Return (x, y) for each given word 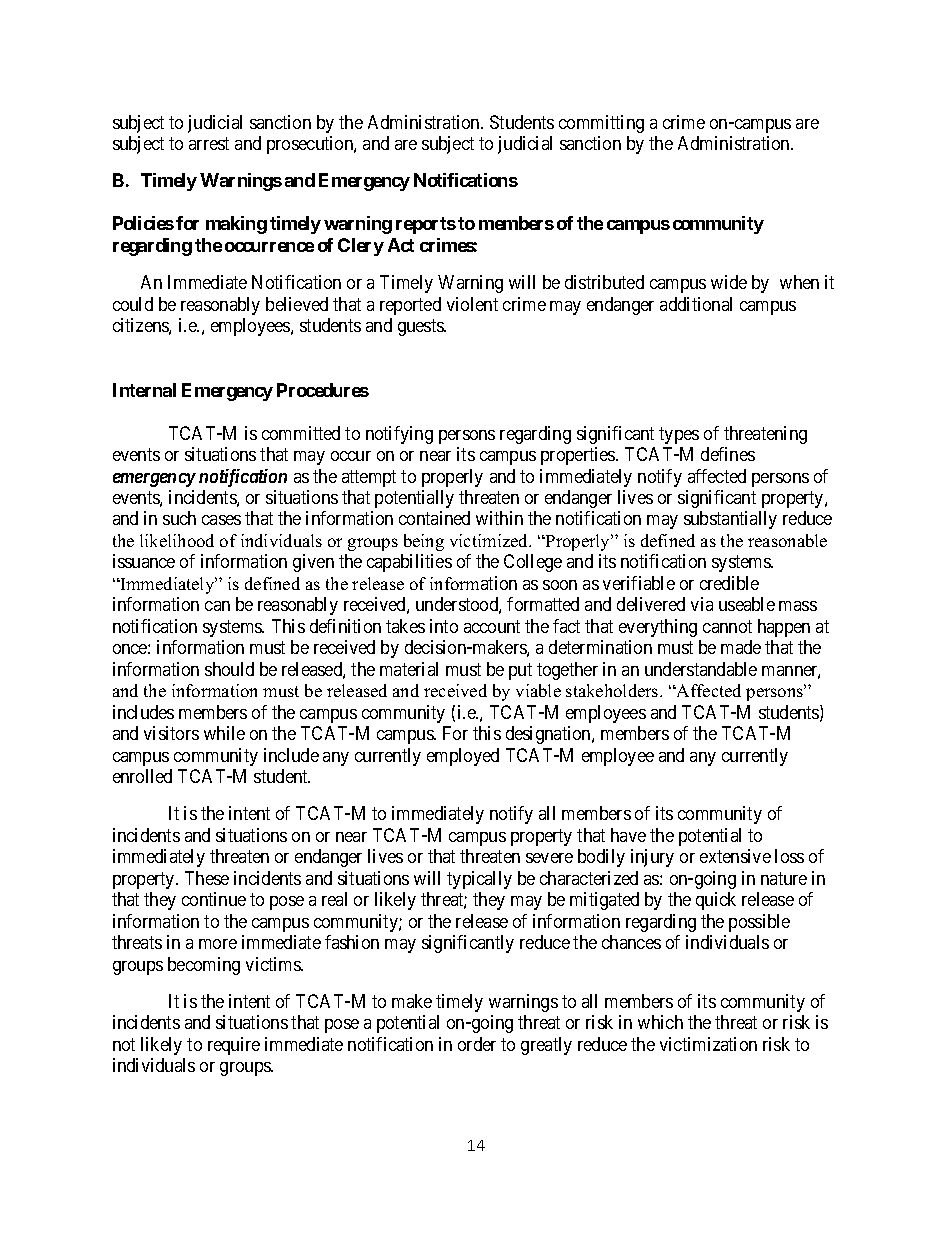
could (133, 304)
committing (601, 124)
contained (434, 518)
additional (696, 304)
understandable (701, 669)
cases (221, 520)
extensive (735, 856)
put (520, 671)
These (207, 878)
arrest (209, 144)
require (234, 1046)
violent (472, 304)
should (229, 669)
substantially (730, 520)
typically (479, 880)
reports (426, 225)
